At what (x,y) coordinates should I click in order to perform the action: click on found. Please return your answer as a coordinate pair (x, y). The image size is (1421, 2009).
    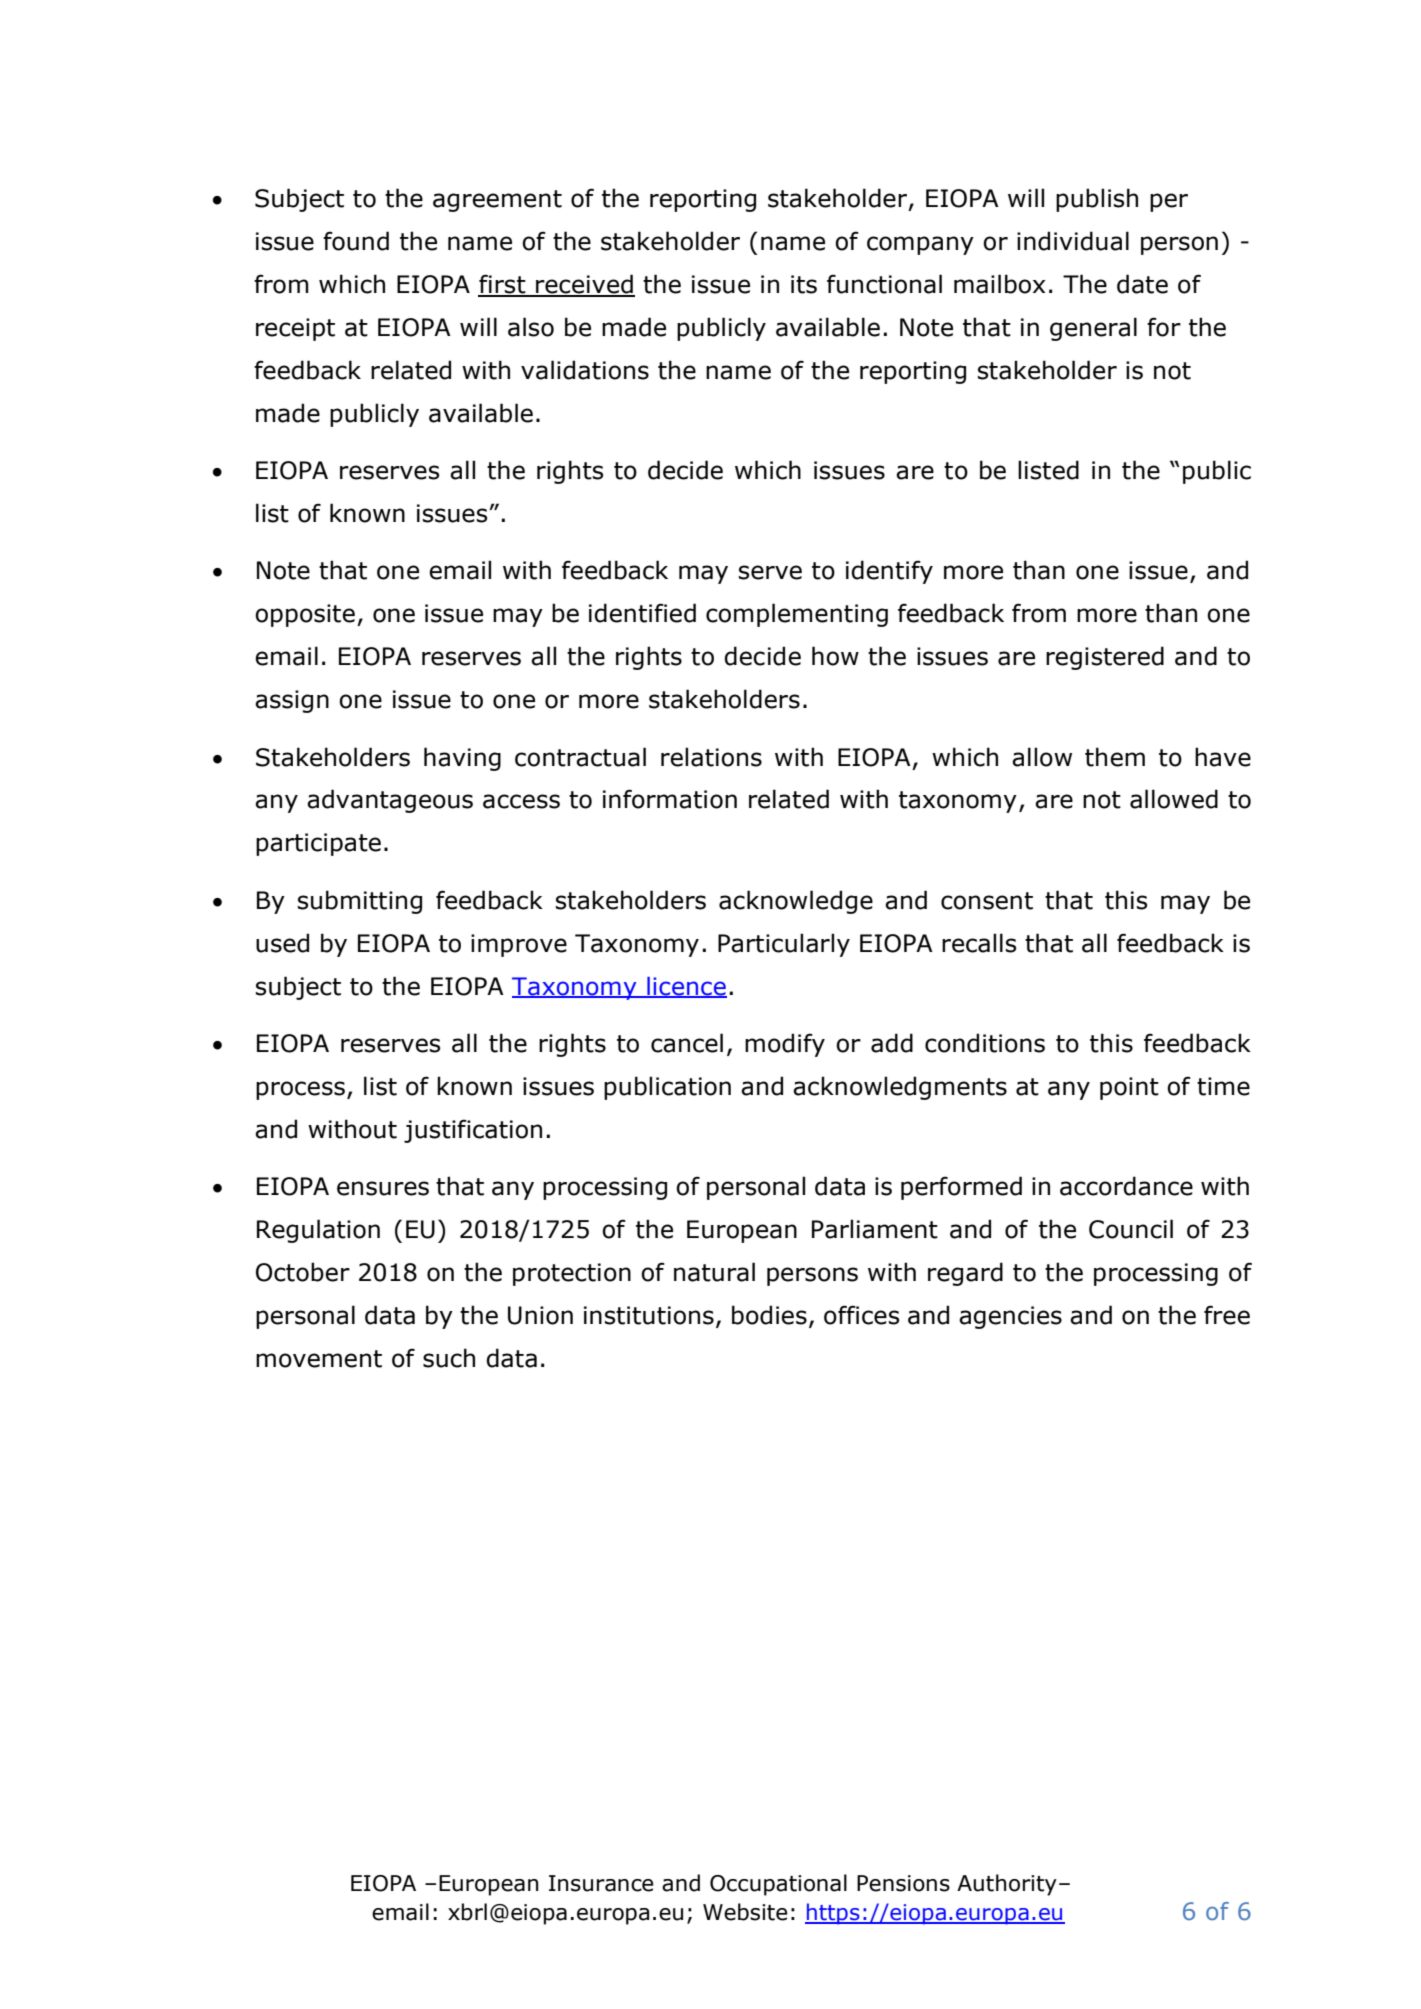
    Looking at the image, I should click on (356, 241).
